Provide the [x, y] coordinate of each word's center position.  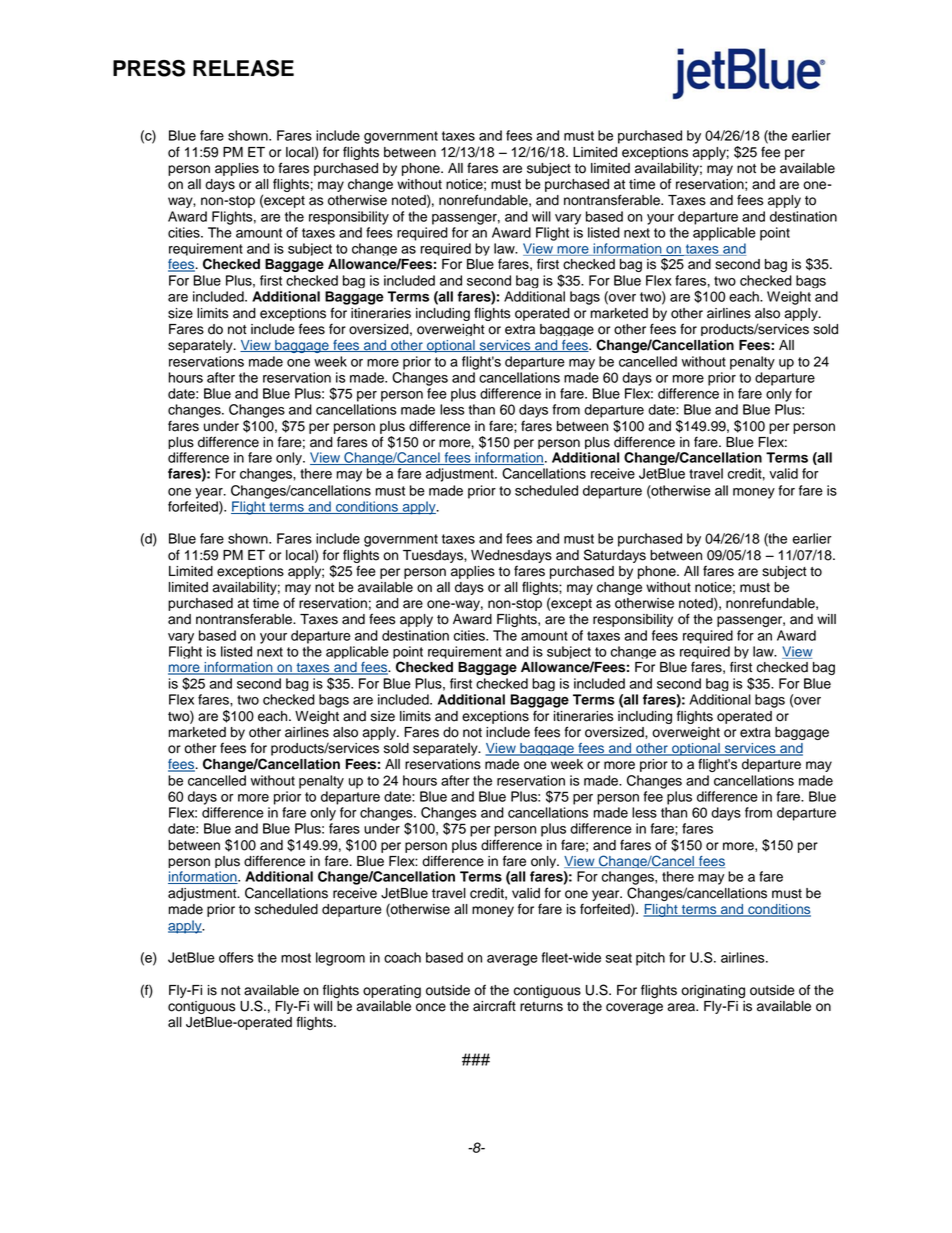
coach [402, 957]
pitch [650, 959]
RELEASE [243, 68]
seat [619, 958]
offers [236, 957]
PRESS [149, 68]
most [296, 958]
